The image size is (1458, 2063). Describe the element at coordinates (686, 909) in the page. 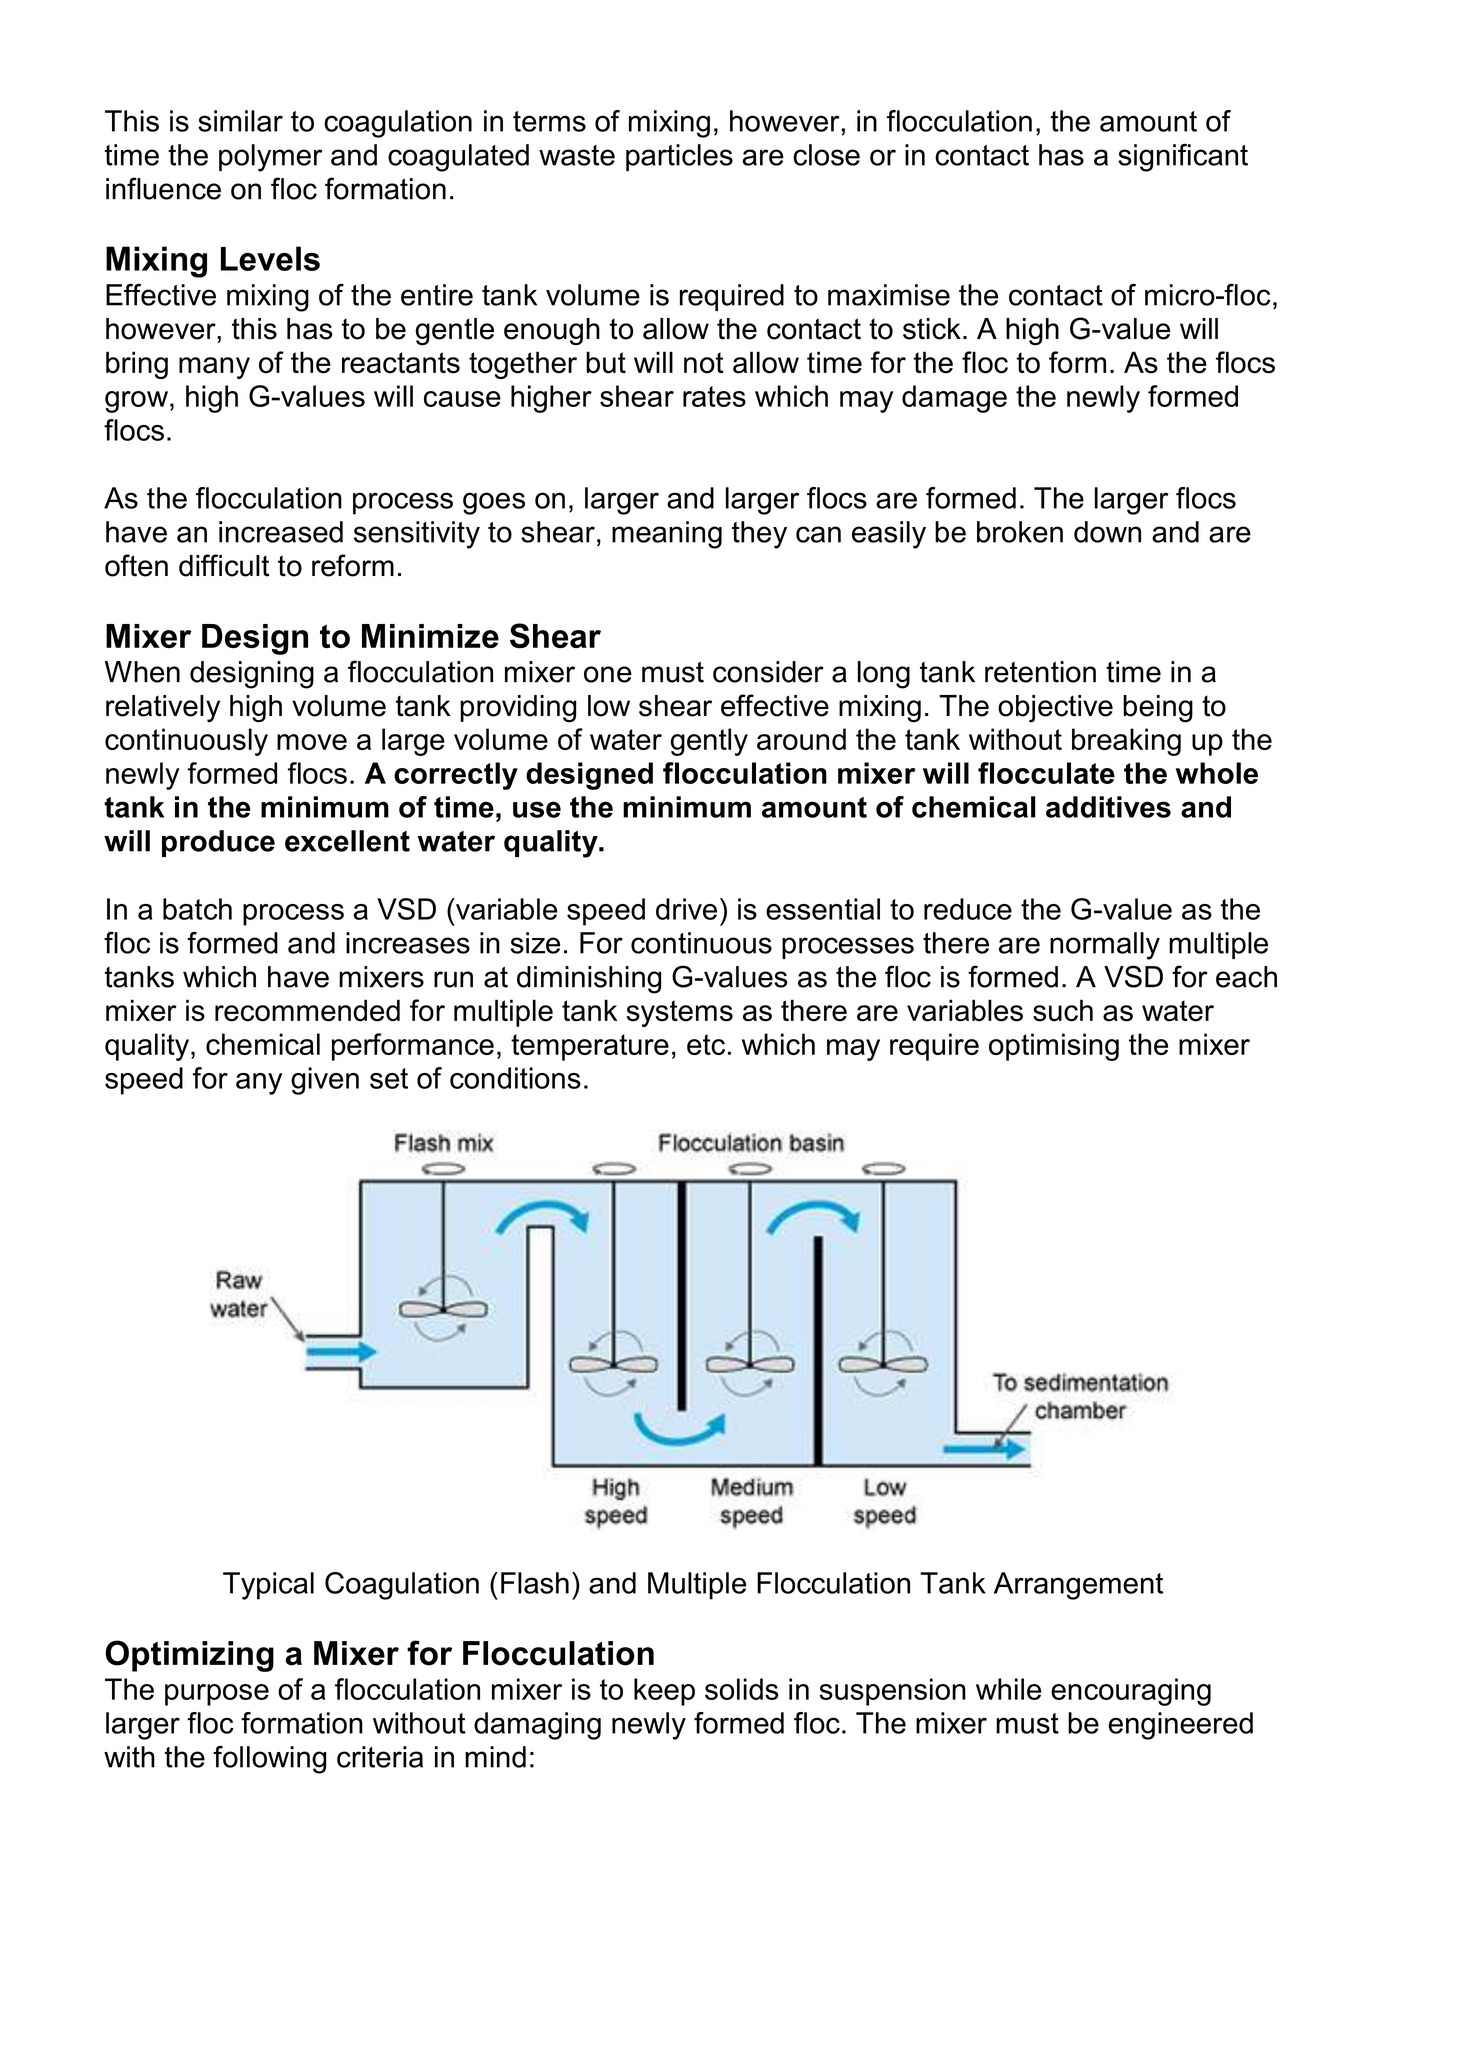

I see `drive` at that location.
